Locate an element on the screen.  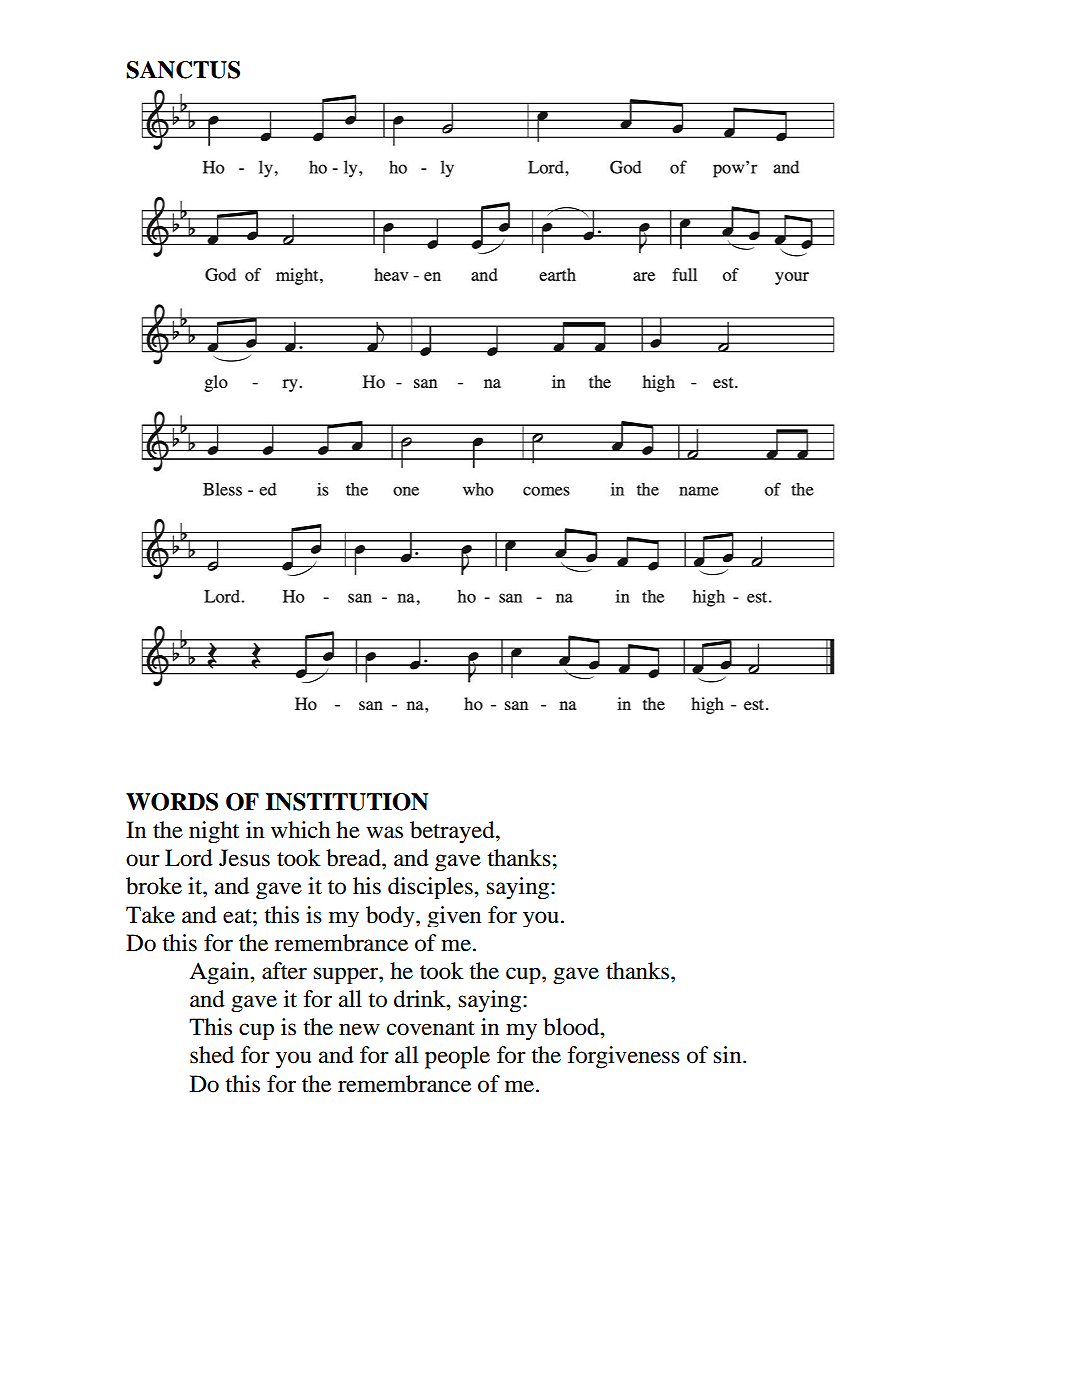
betrayed is located at coordinates (453, 832).
